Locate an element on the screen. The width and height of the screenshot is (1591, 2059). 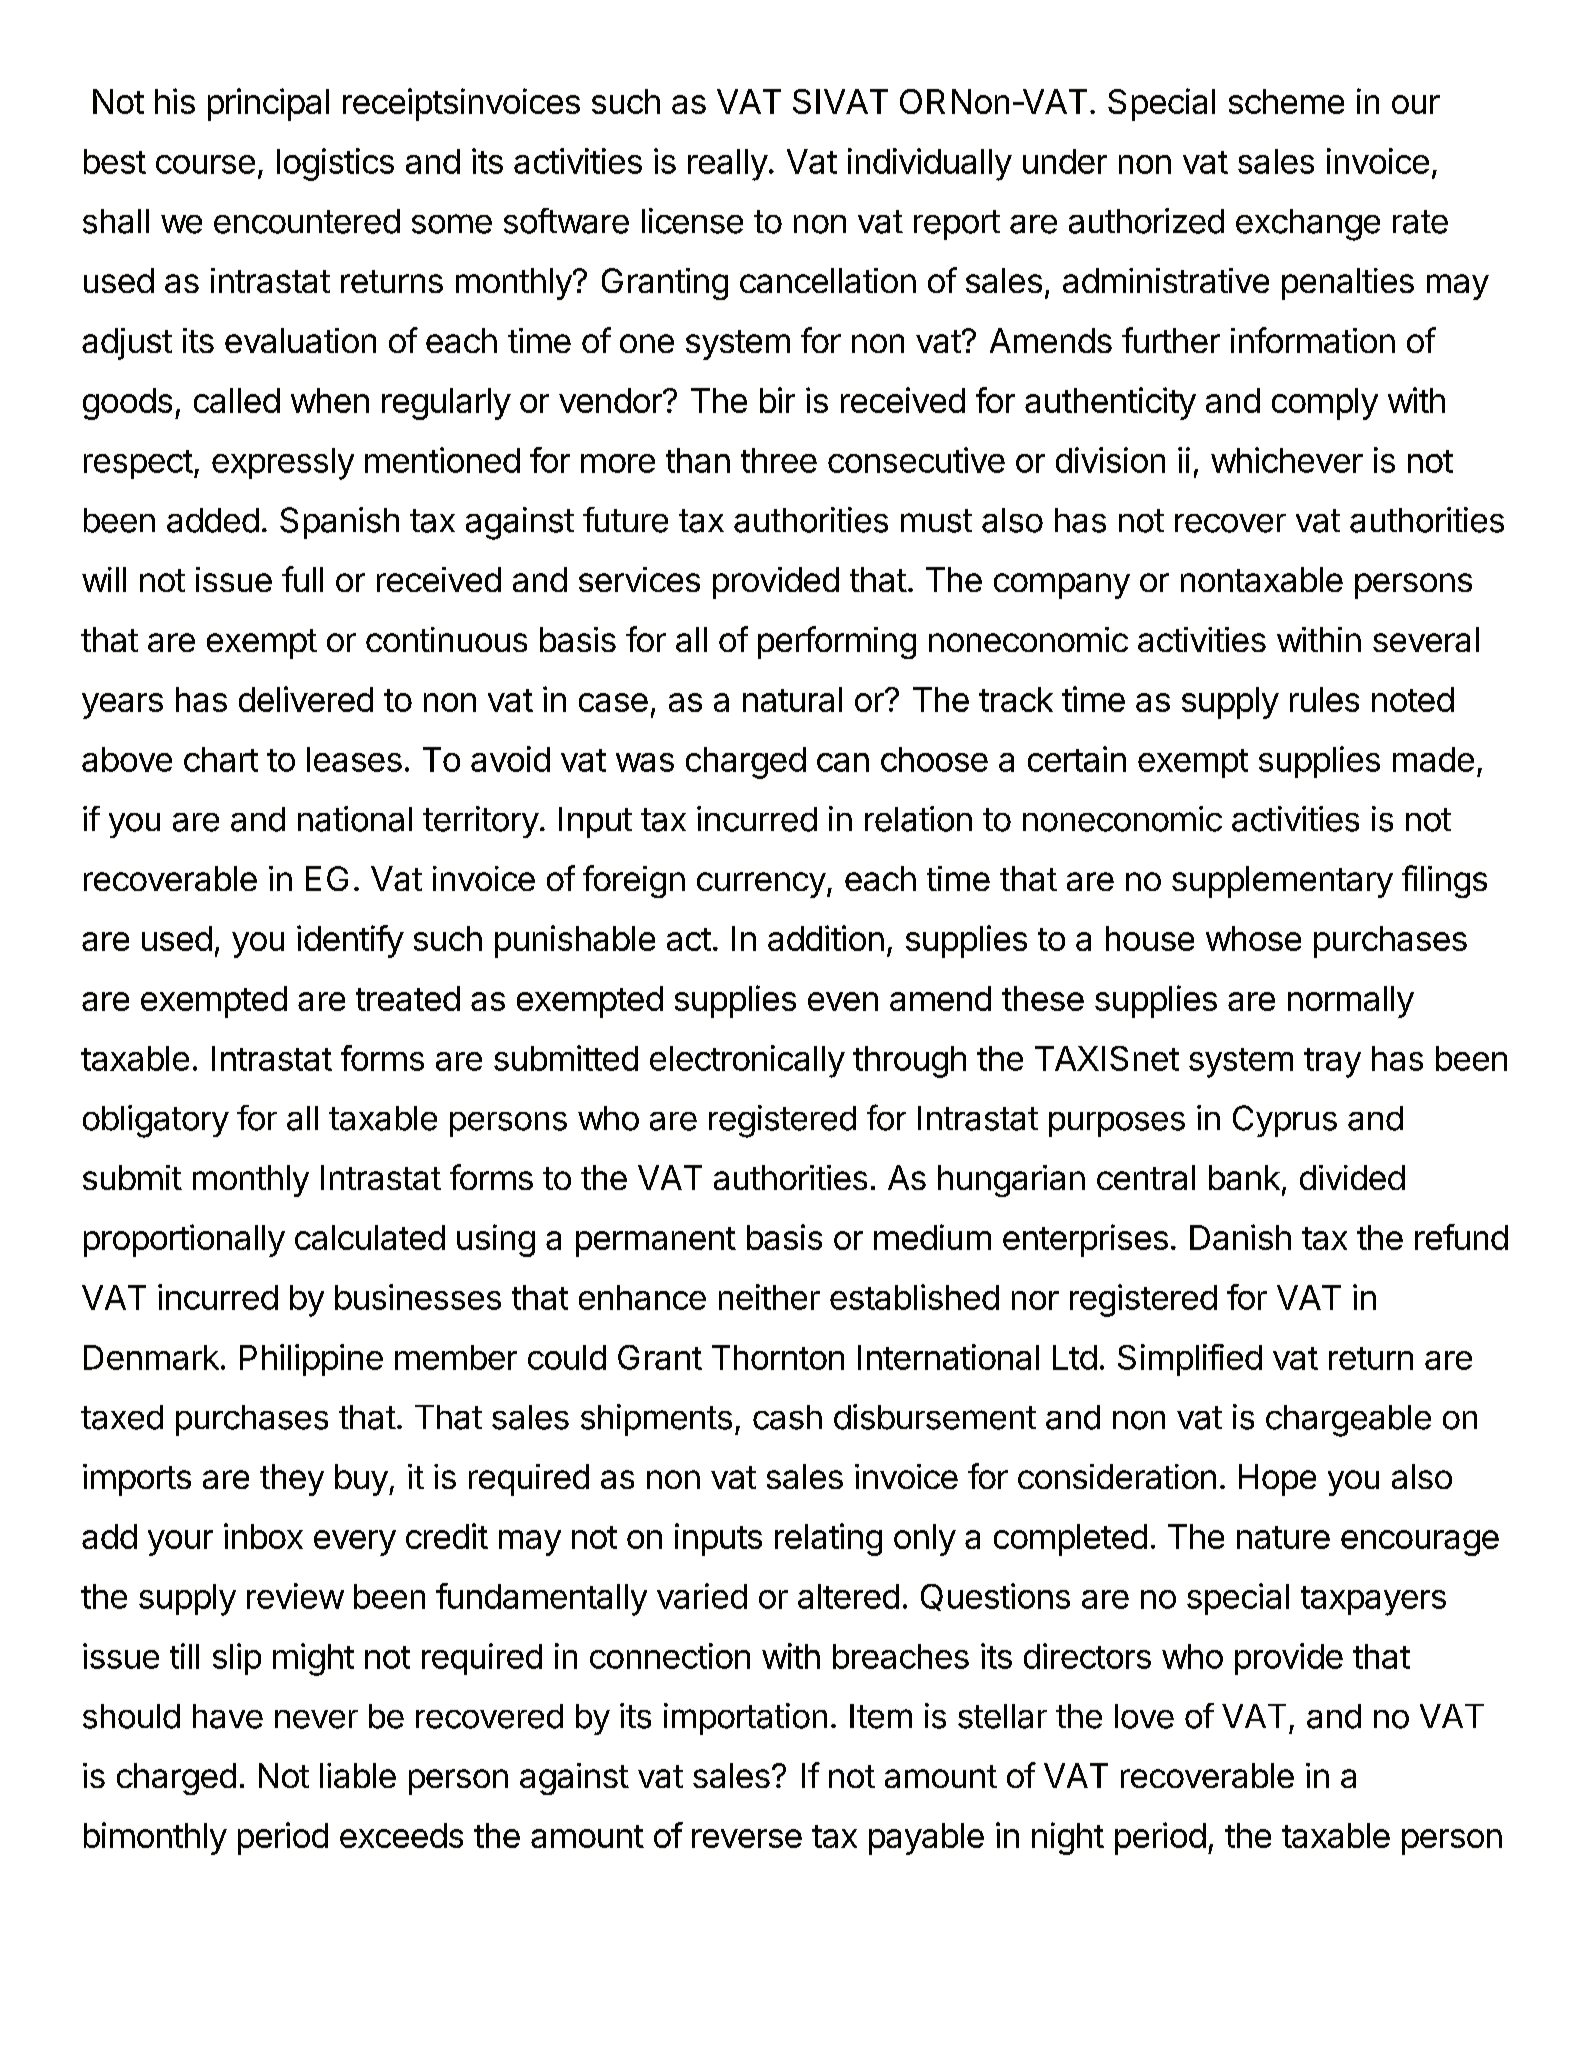
performing is located at coordinates (837, 642).
